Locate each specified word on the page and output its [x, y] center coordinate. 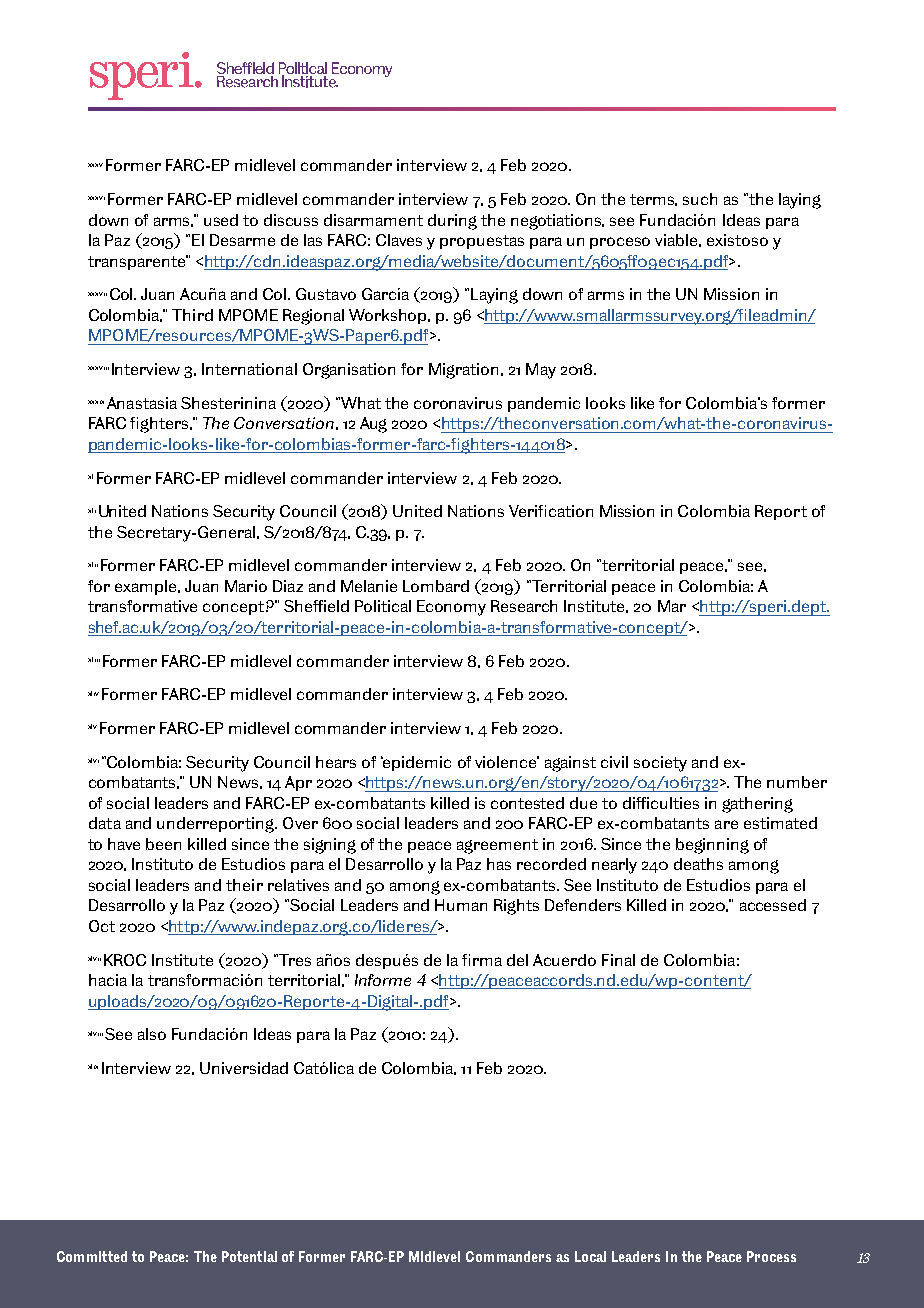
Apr [298, 783]
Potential [249, 1256]
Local [590, 1256]
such [700, 199]
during [452, 222]
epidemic [416, 763]
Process [771, 1256]
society [660, 764]
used [221, 220]
